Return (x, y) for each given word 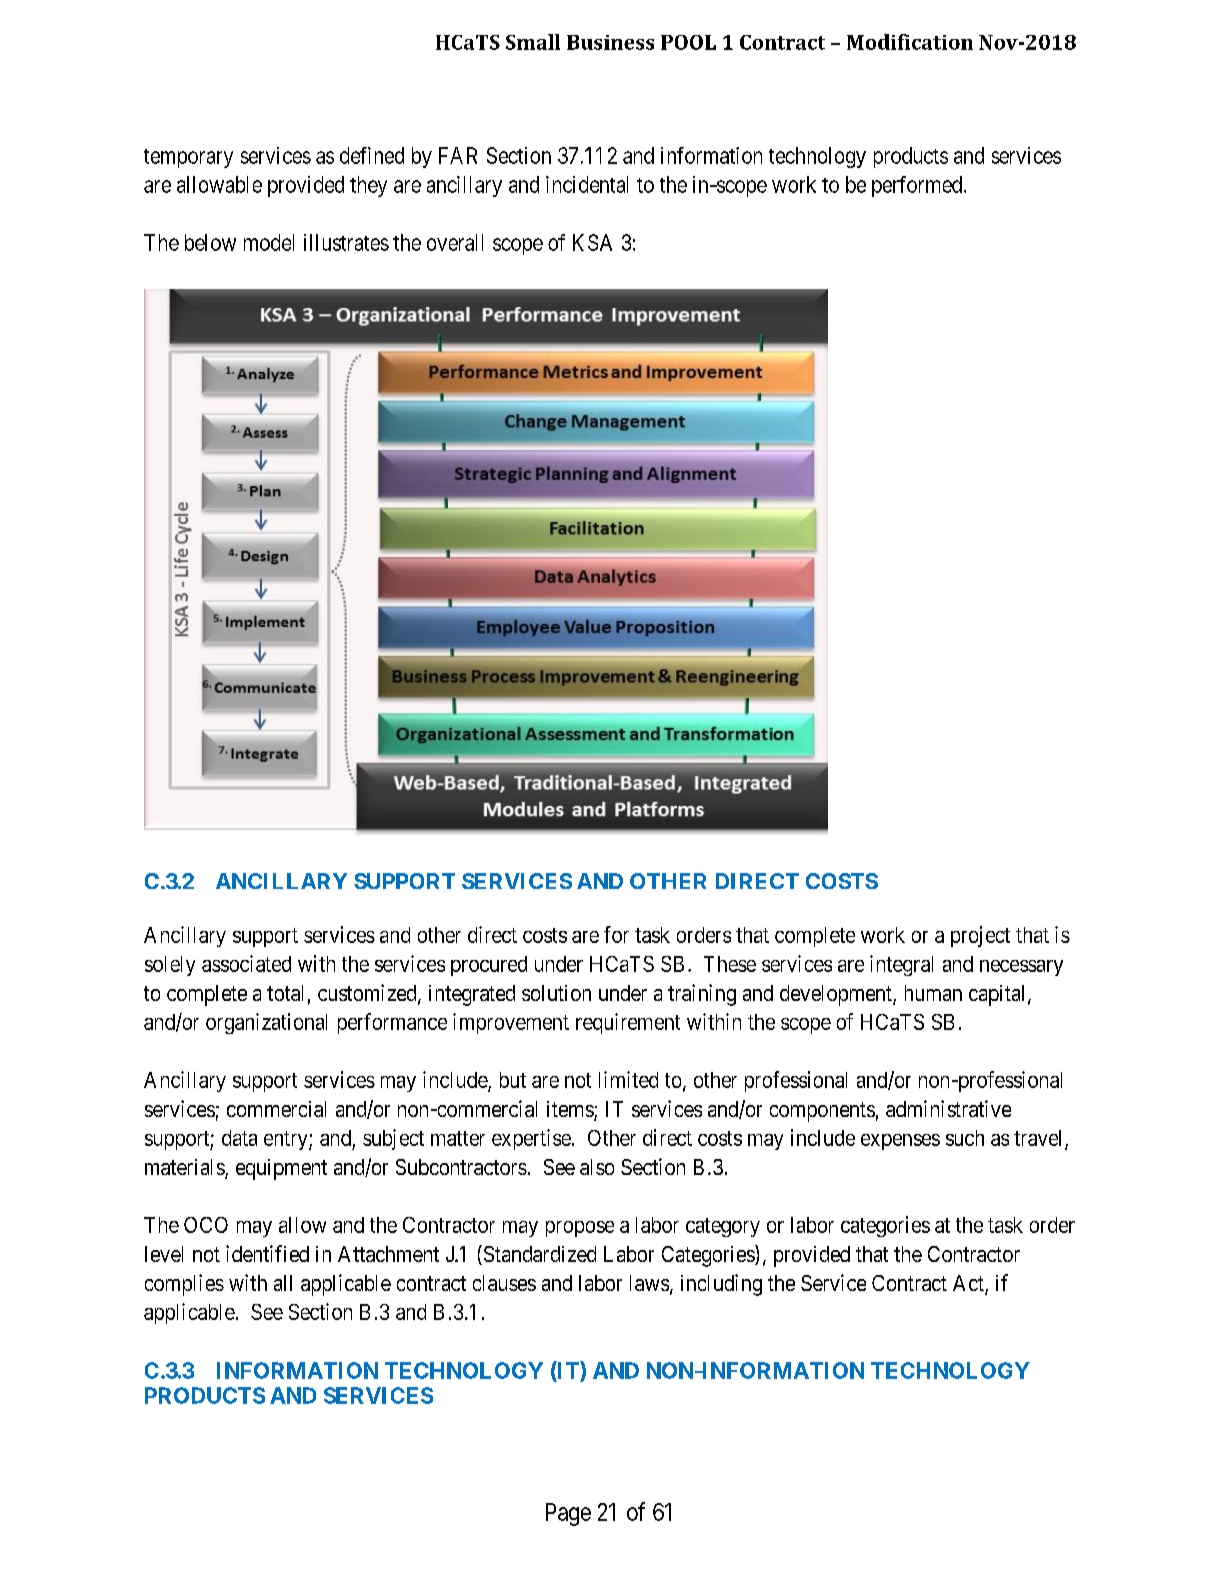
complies (184, 1285)
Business (610, 42)
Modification (910, 42)
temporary (188, 158)
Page (568, 1514)
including (721, 1285)
